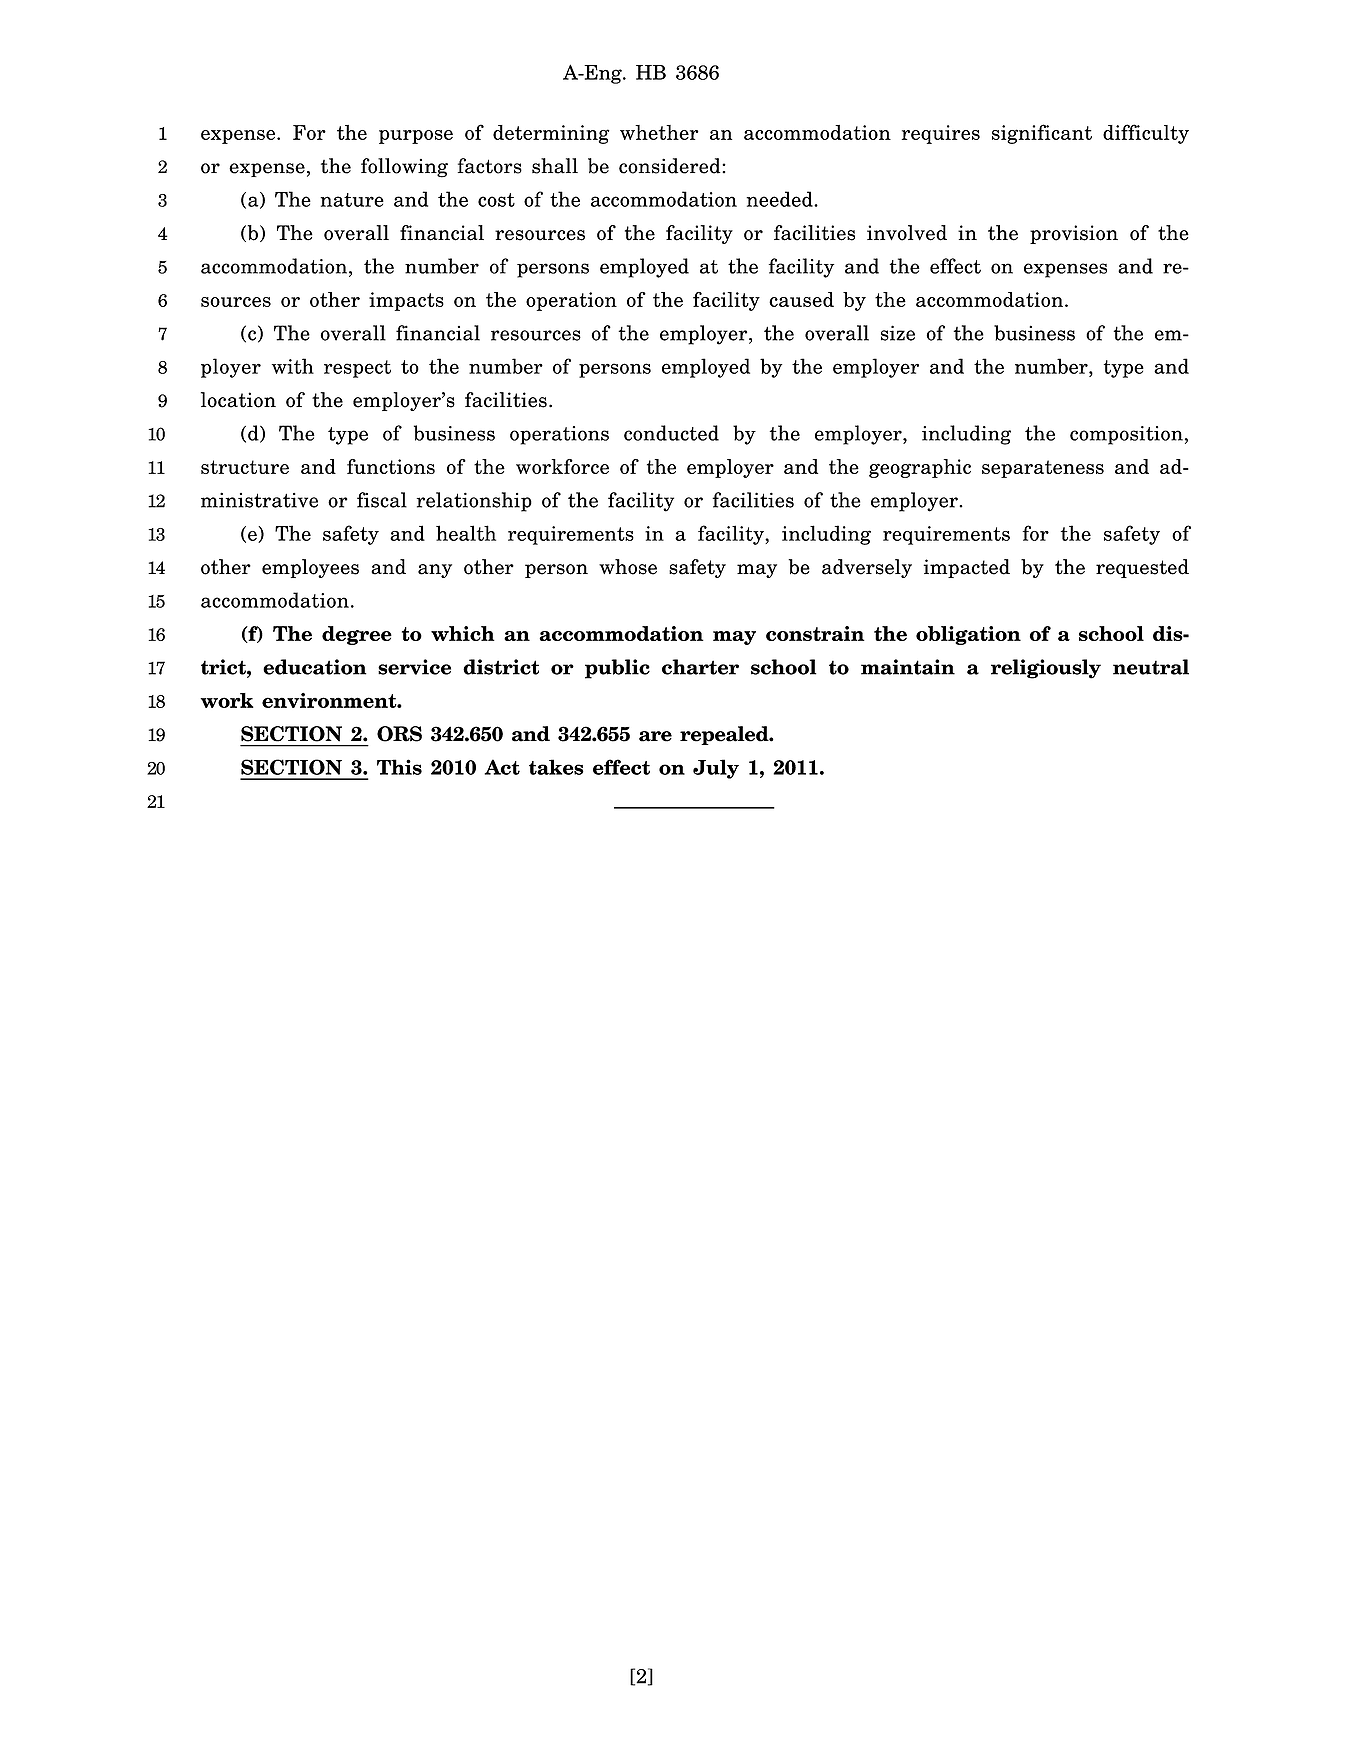  I want to click on significant, so click(1042, 134).
